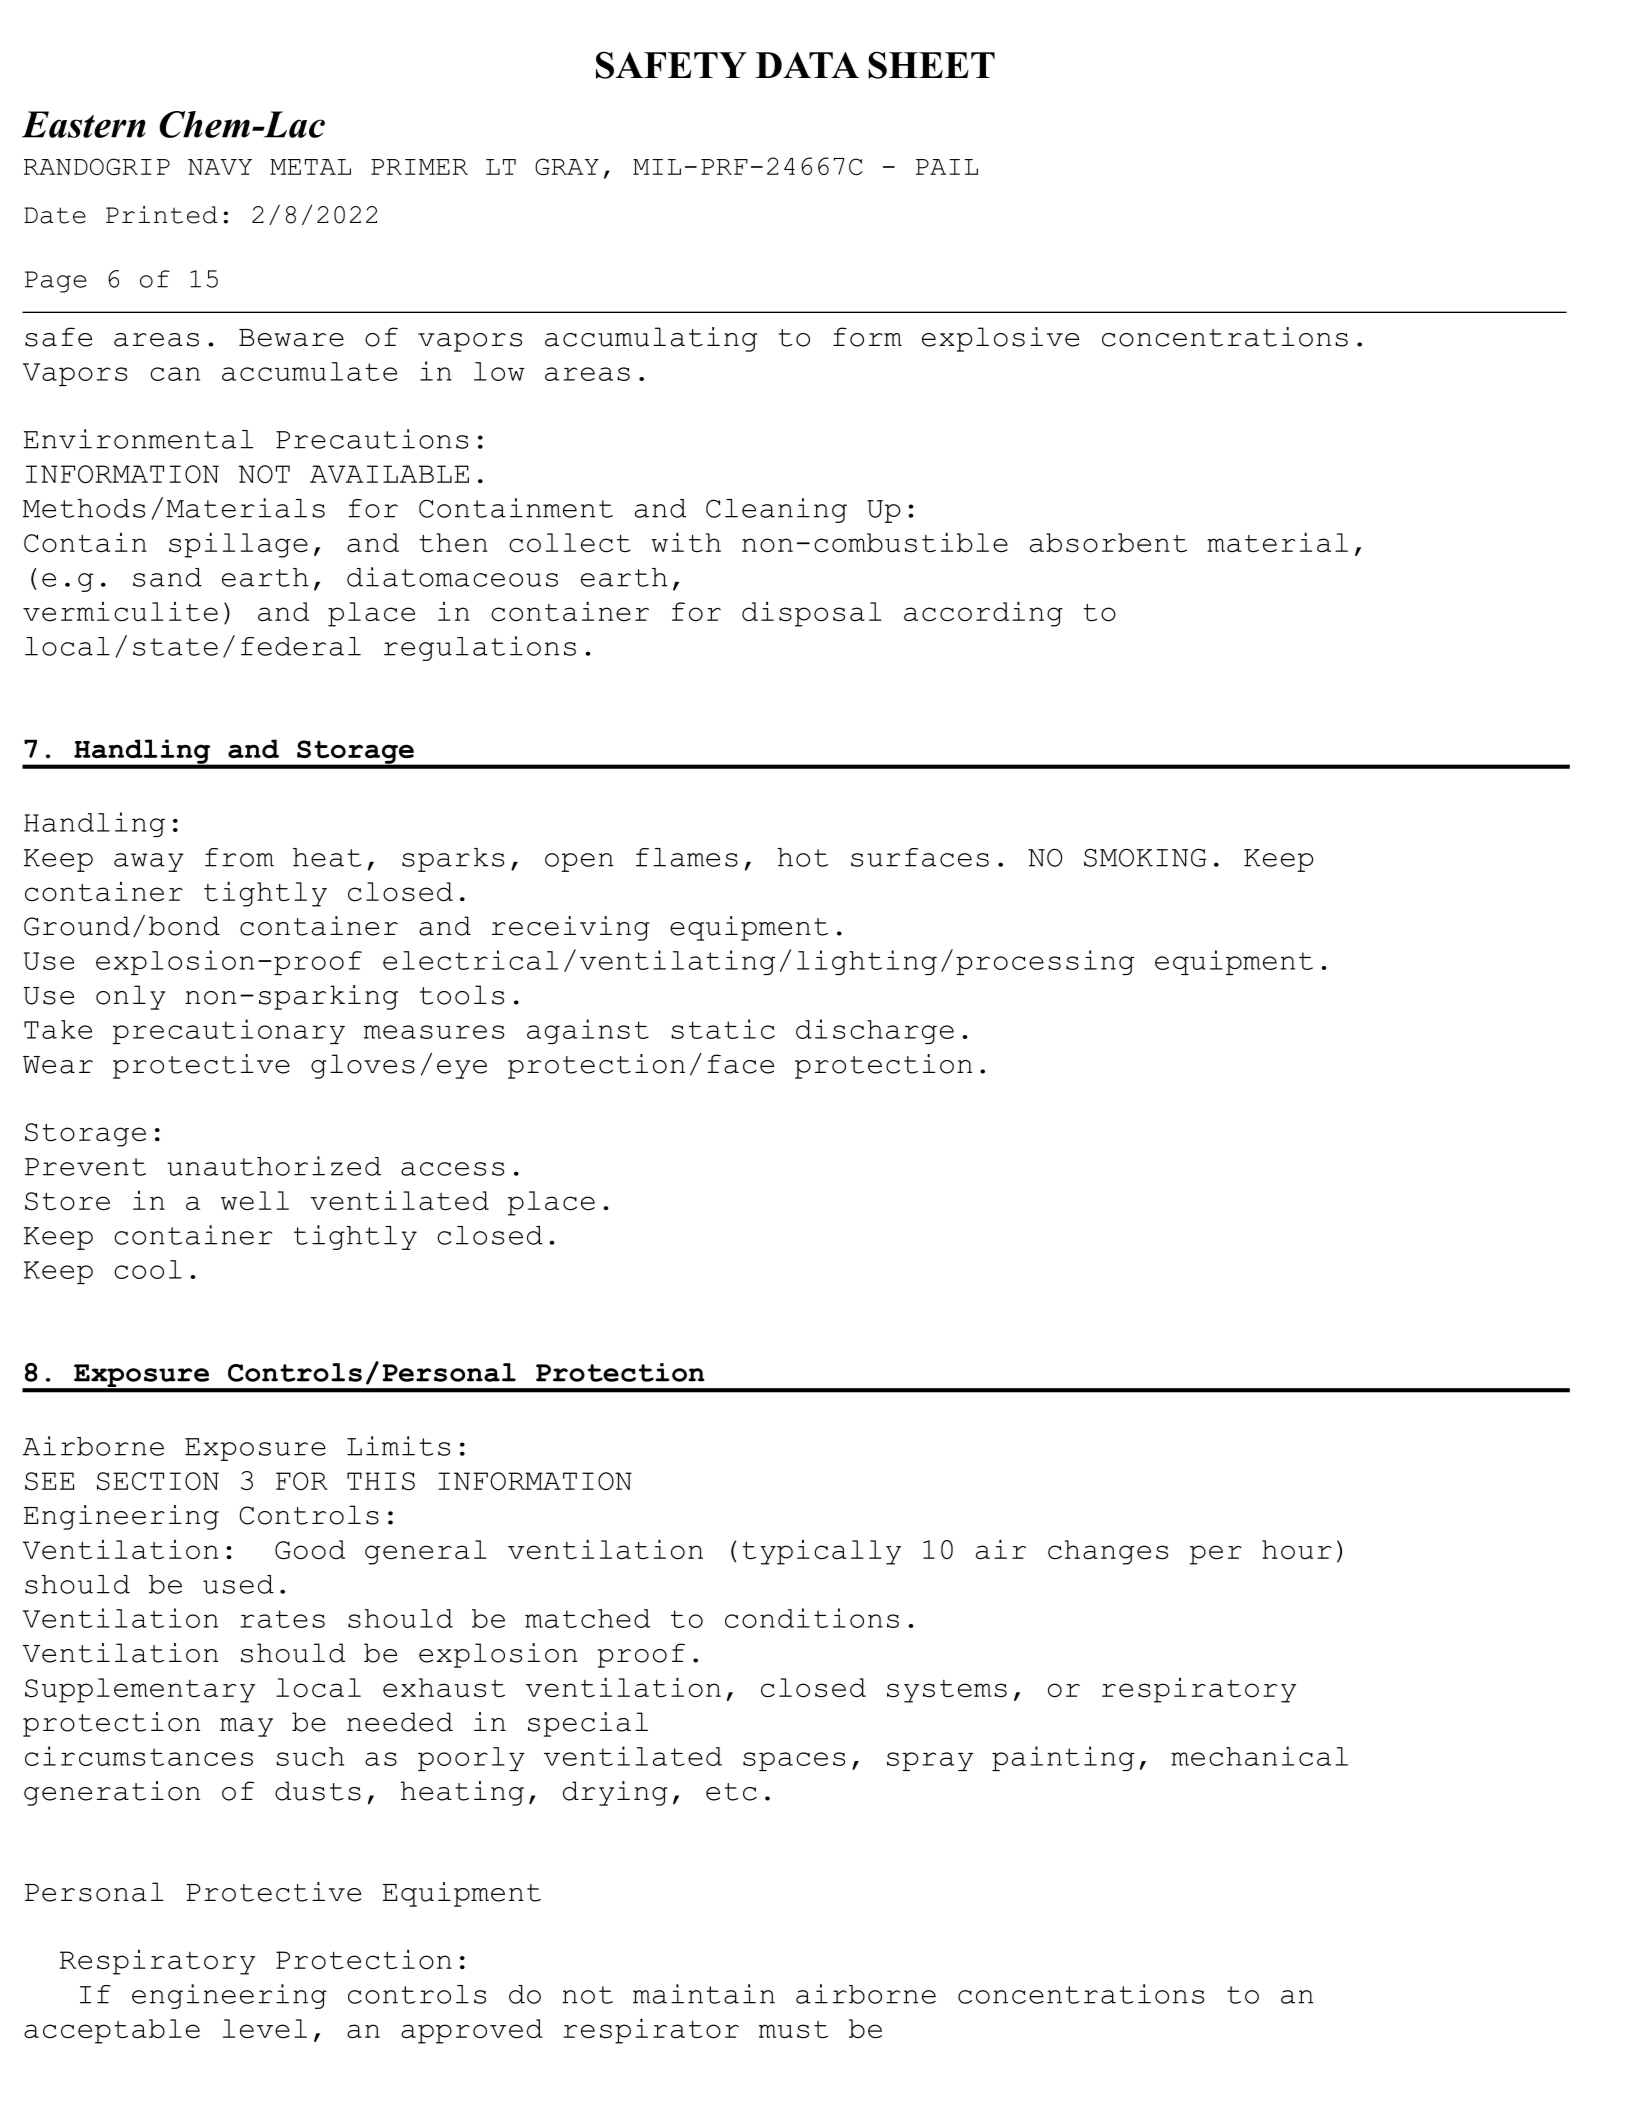  I want to click on GRAY, so click(567, 166).
